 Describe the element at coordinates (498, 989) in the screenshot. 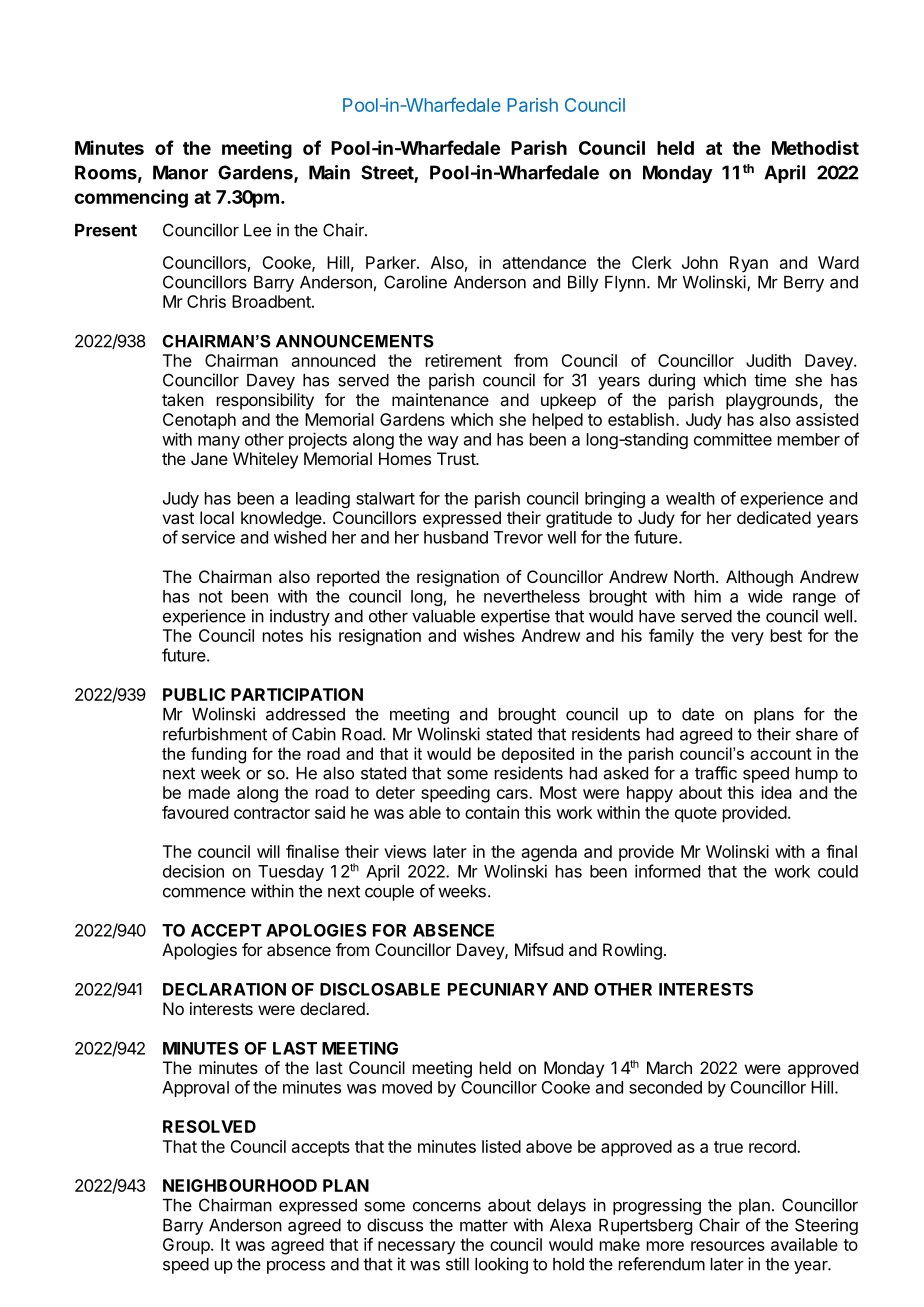

I see `PECUNIARY` at that location.
